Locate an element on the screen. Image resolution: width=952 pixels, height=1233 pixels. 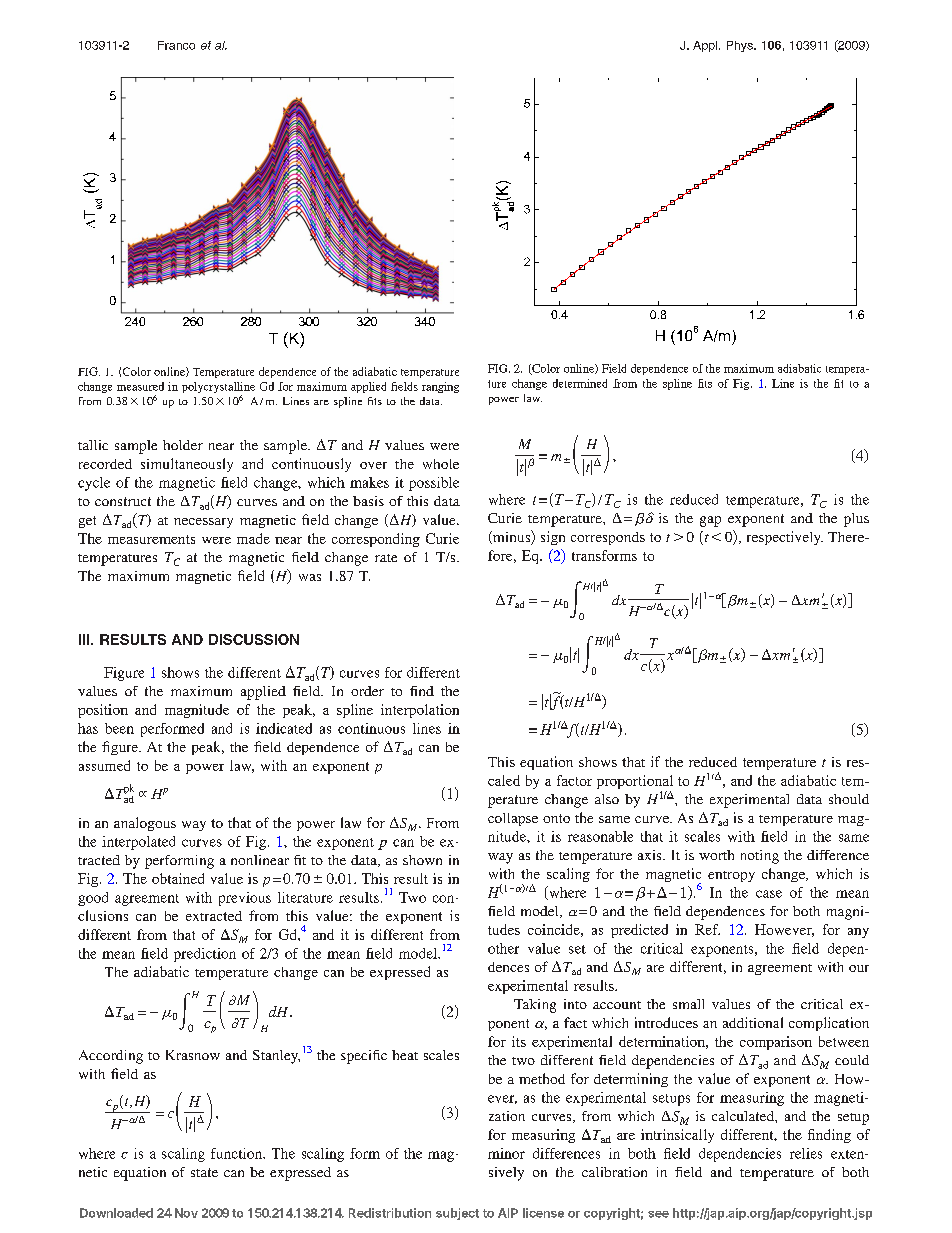
respectively is located at coordinates (785, 538).
